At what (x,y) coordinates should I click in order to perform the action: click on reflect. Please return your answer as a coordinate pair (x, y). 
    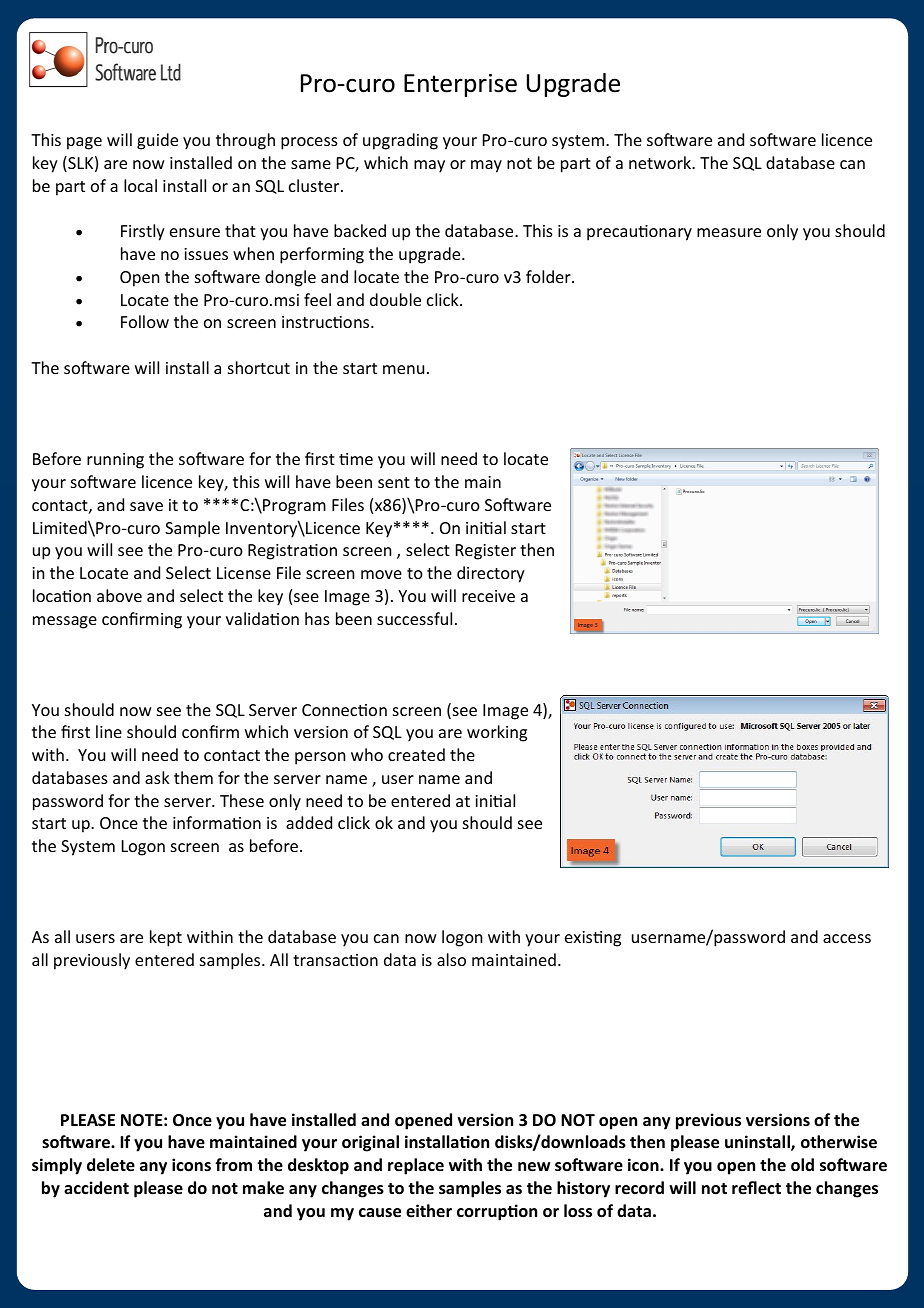
    Looking at the image, I should click on (756, 1188).
